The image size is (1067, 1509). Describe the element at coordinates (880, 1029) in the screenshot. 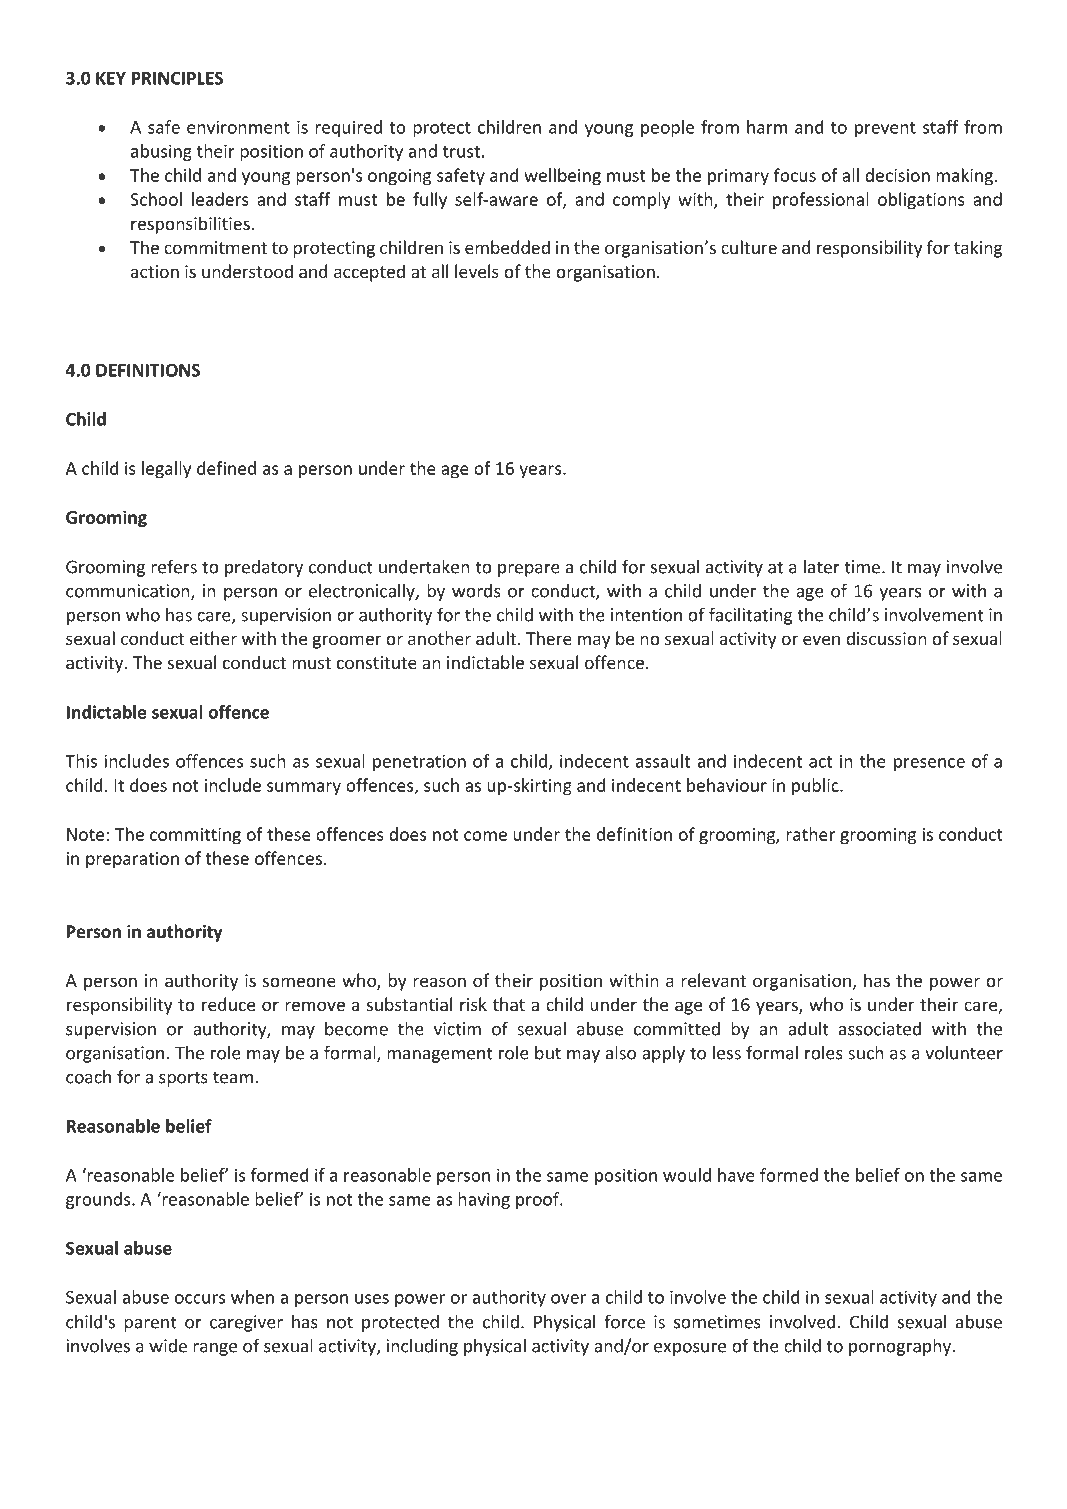

I see `associated` at that location.
